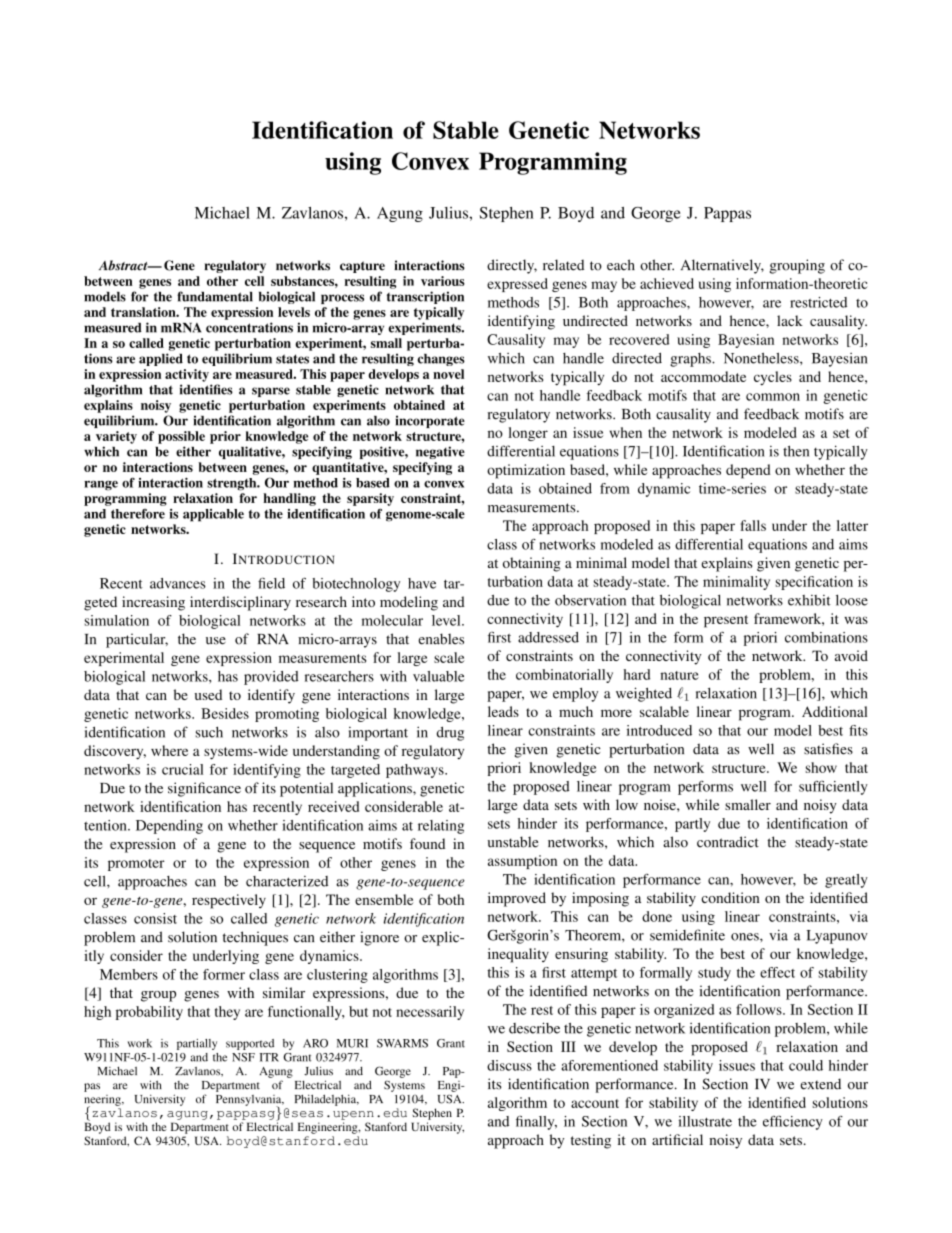 This document has width=952, height=1233. I want to click on various, so click(443, 281).
